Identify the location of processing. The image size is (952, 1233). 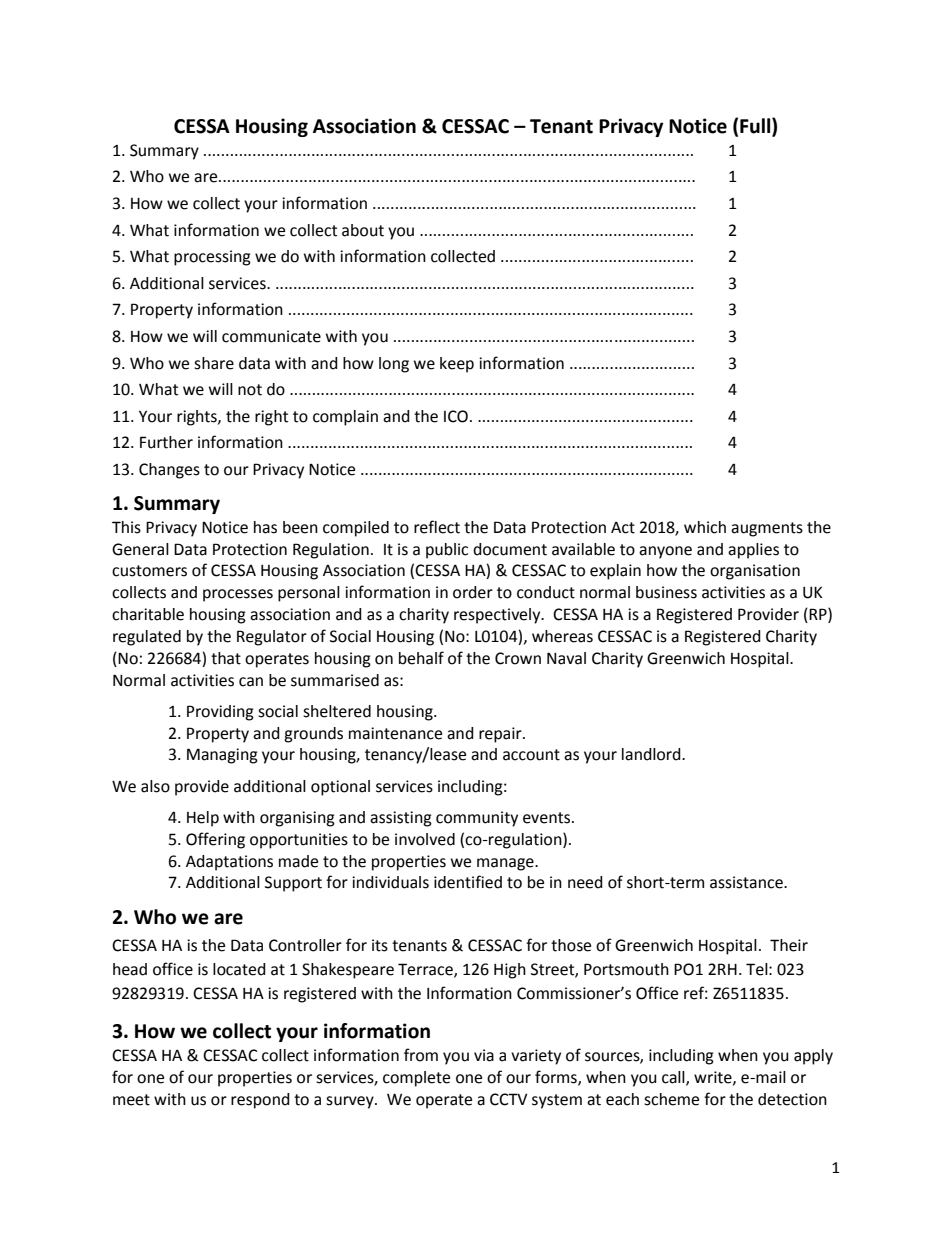
(212, 258).
